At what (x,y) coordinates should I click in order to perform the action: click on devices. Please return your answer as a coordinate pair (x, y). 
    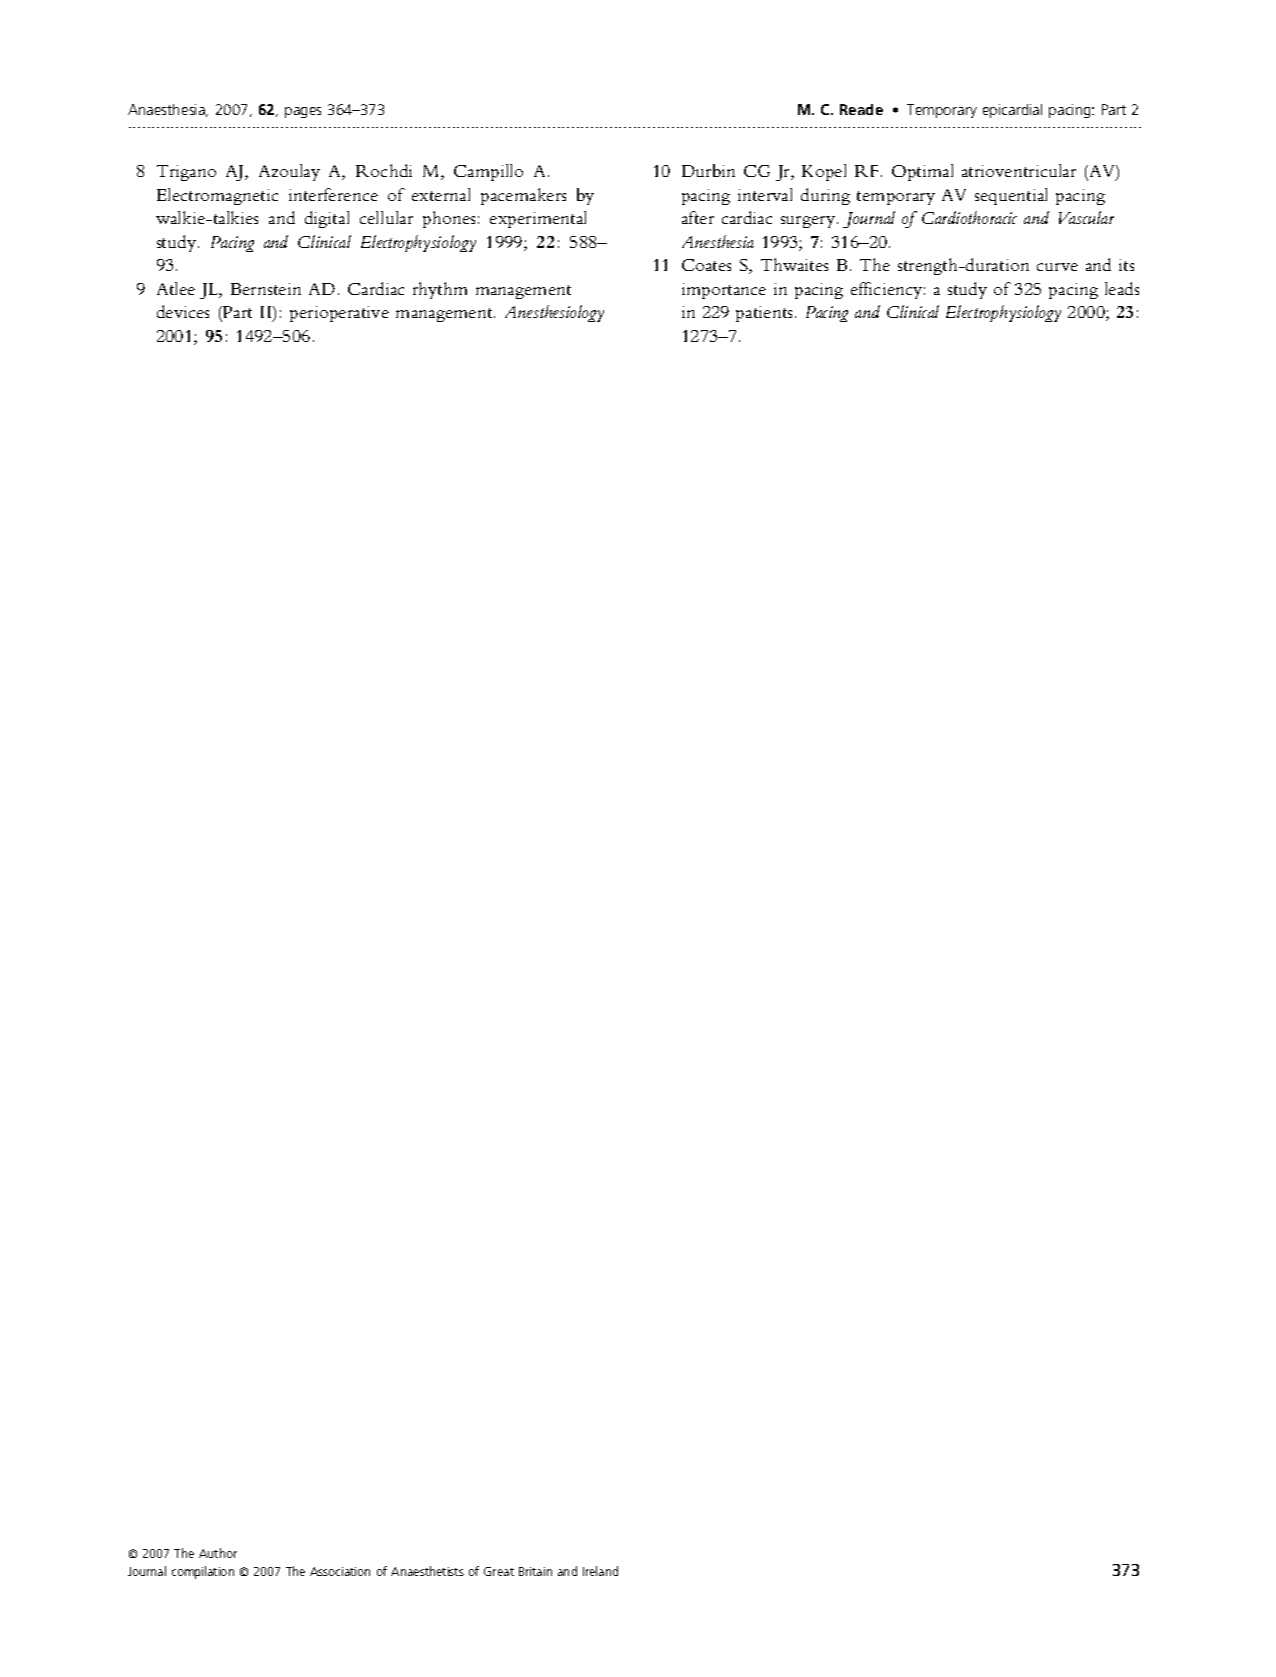
    Looking at the image, I should click on (183, 311).
